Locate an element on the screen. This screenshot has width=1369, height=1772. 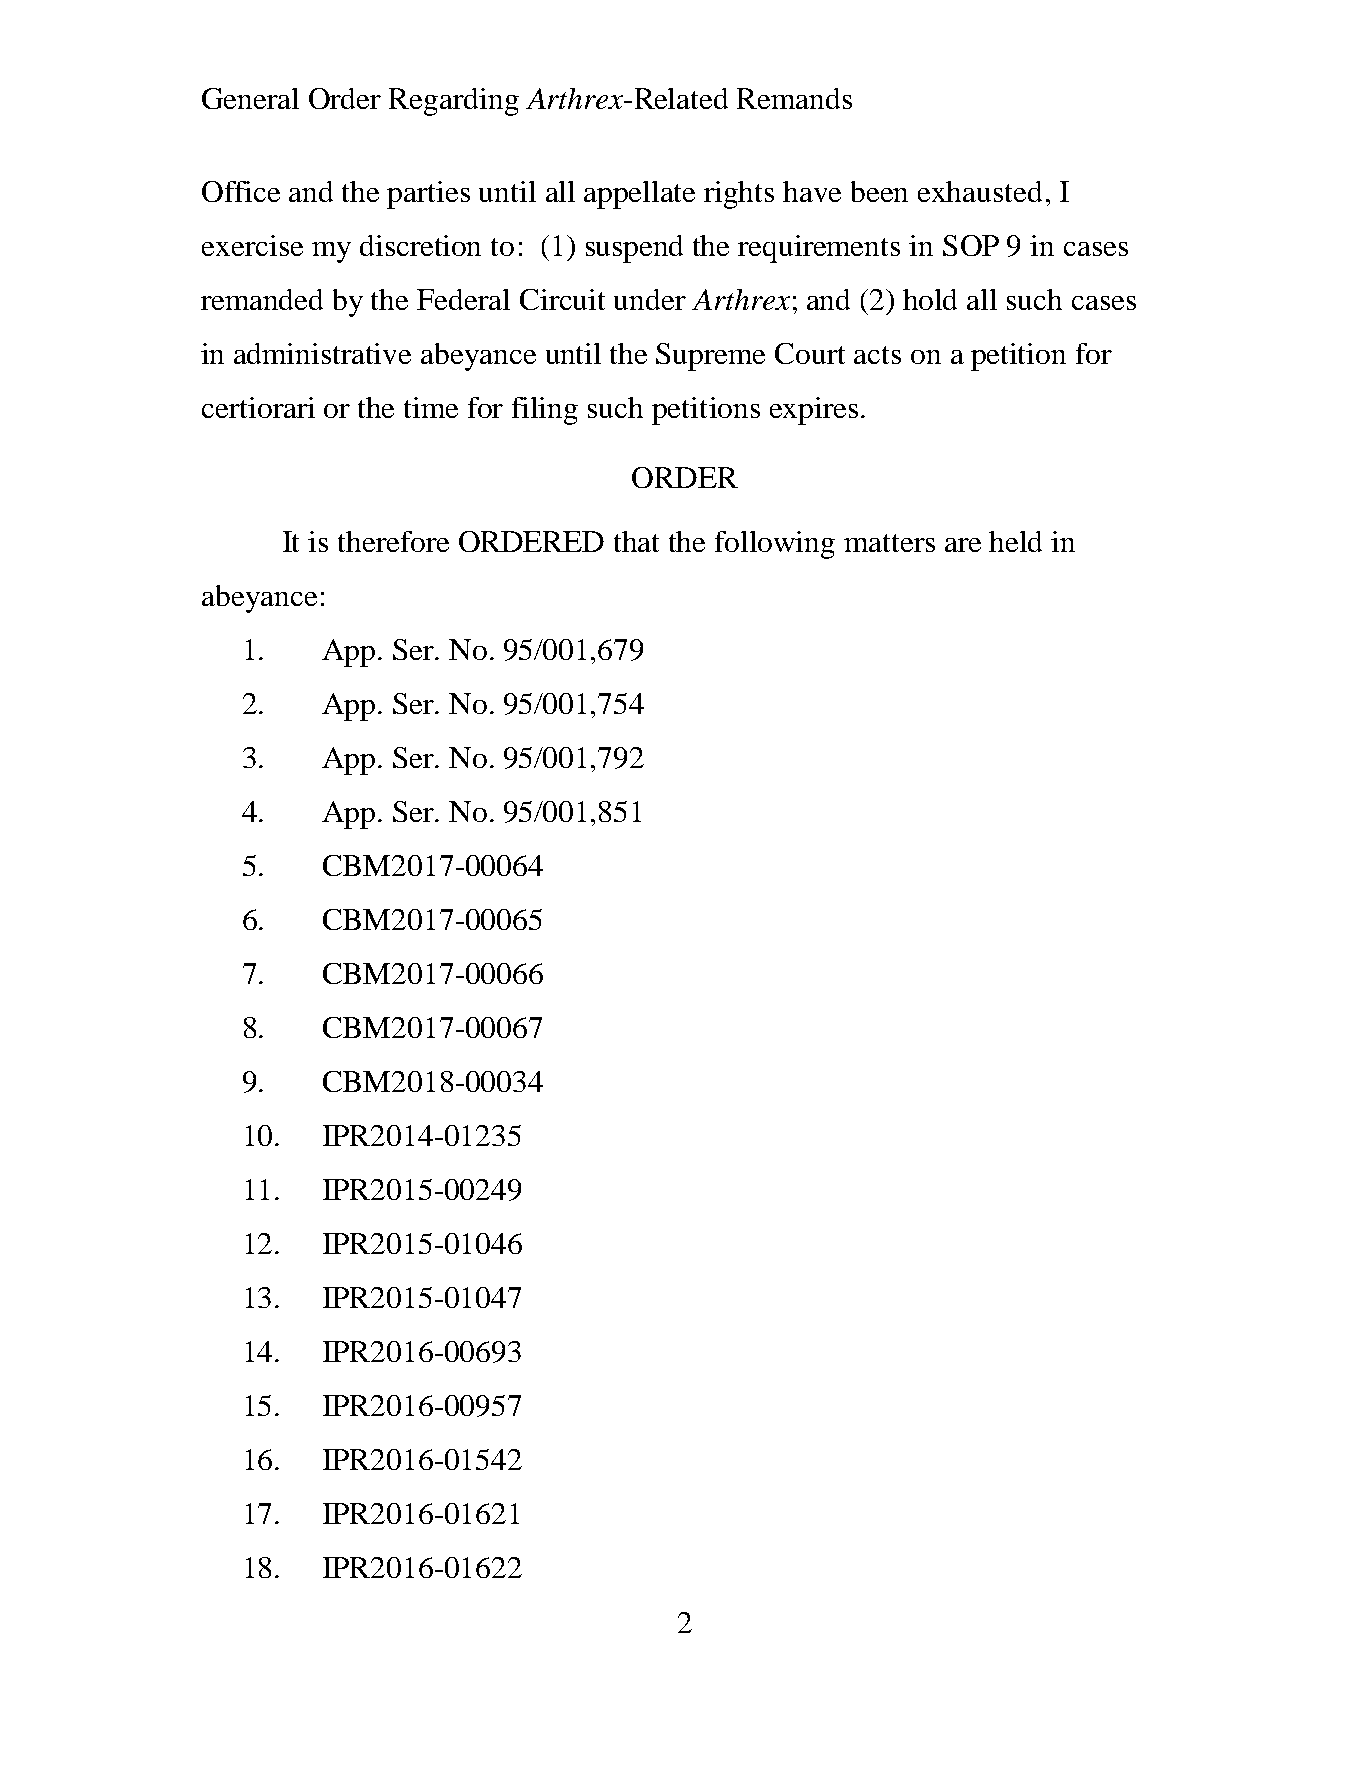
General is located at coordinates (250, 98).
